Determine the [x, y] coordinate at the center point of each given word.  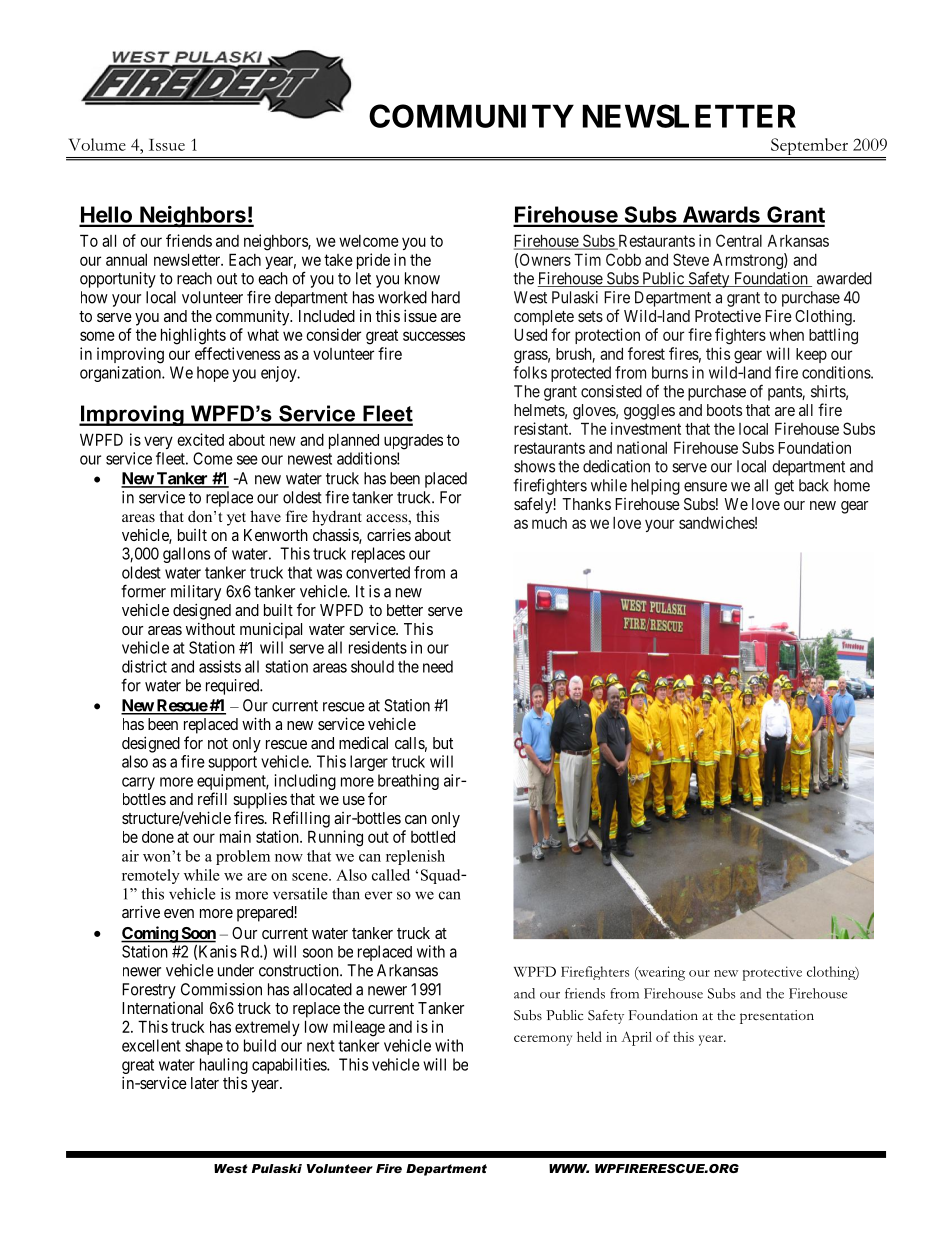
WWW [569, 1168]
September [809, 148]
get [784, 487]
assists [220, 666]
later [205, 1083]
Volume [97, 144]
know [422, 278]
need [438, 666]
